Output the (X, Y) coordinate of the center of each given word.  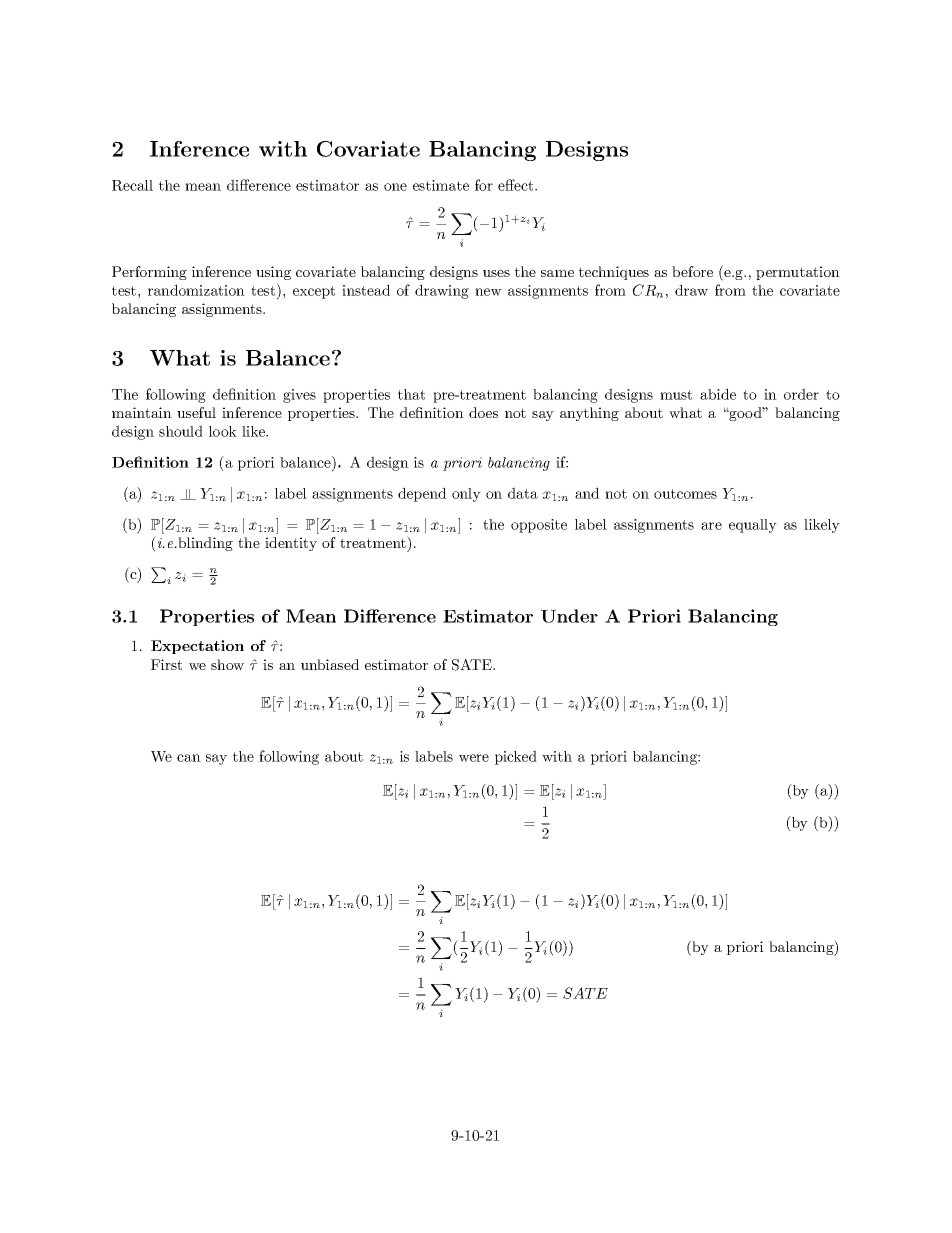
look (223, 431)
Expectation (197, 647)
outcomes (685, 494)
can (189, 758)
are (711, 526)
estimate (441, 185)
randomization (196, 290)
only (466, 495)
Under (569, 616)
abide (718, 394)
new (488, 292)
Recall (132, 185)
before (692, 271)
